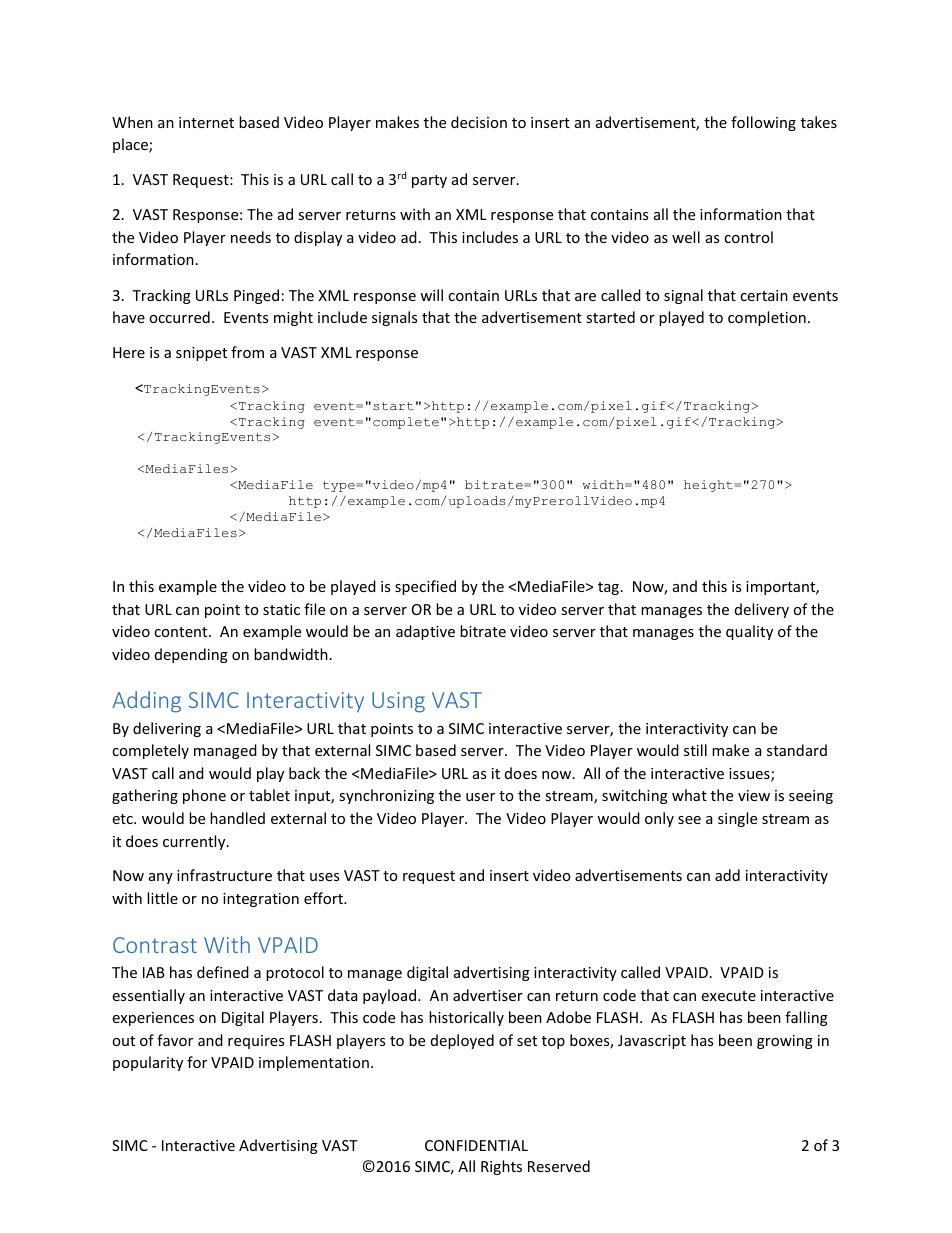 The height and width of the image is (1233, 952). I want to click on snippet, so click(201, 354).
